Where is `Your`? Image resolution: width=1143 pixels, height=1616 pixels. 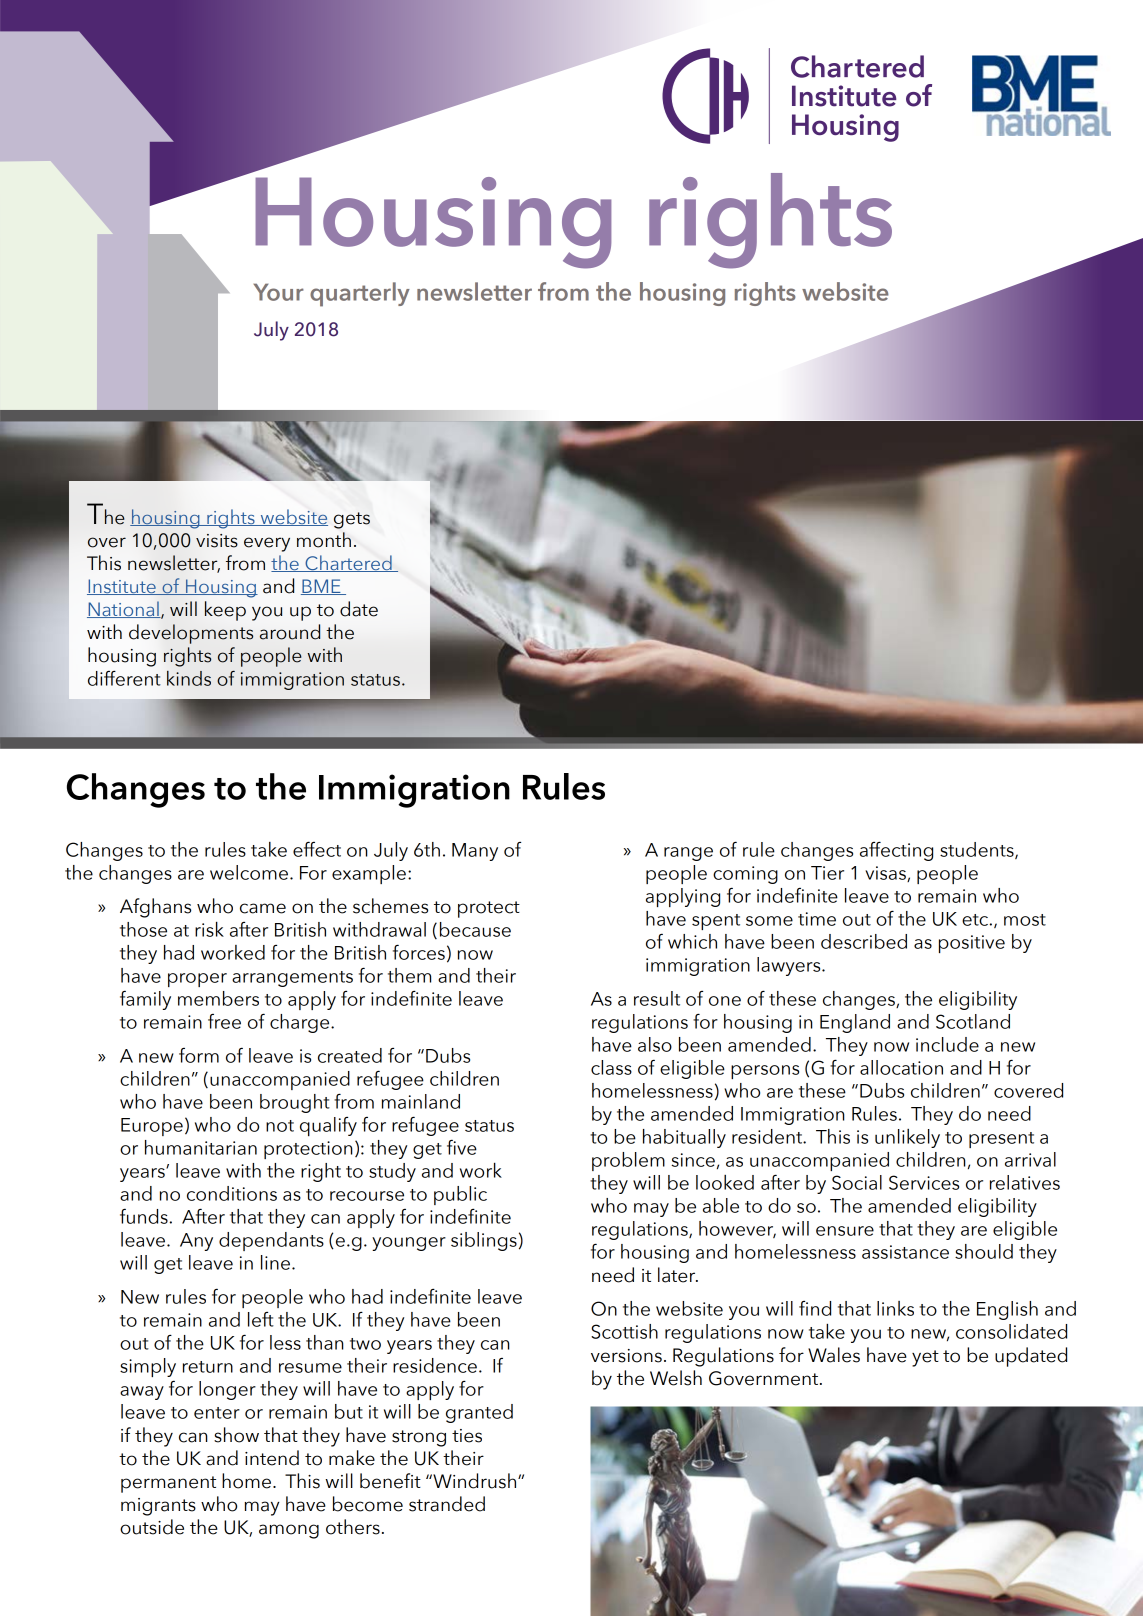
Your is located at coordinates (278, 292).
